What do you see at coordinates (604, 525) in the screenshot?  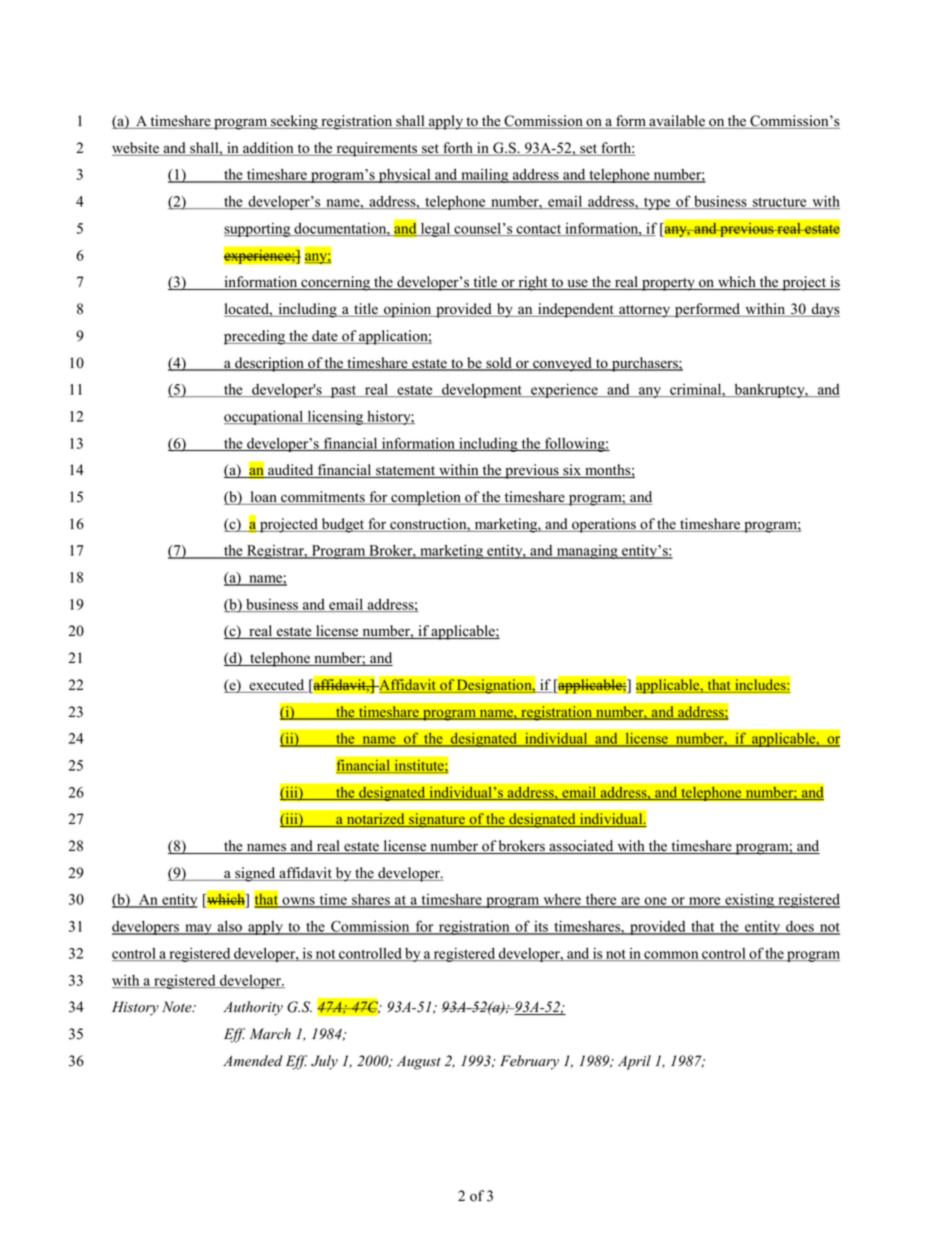 I see `operations` at bounding box center [604, 525].
